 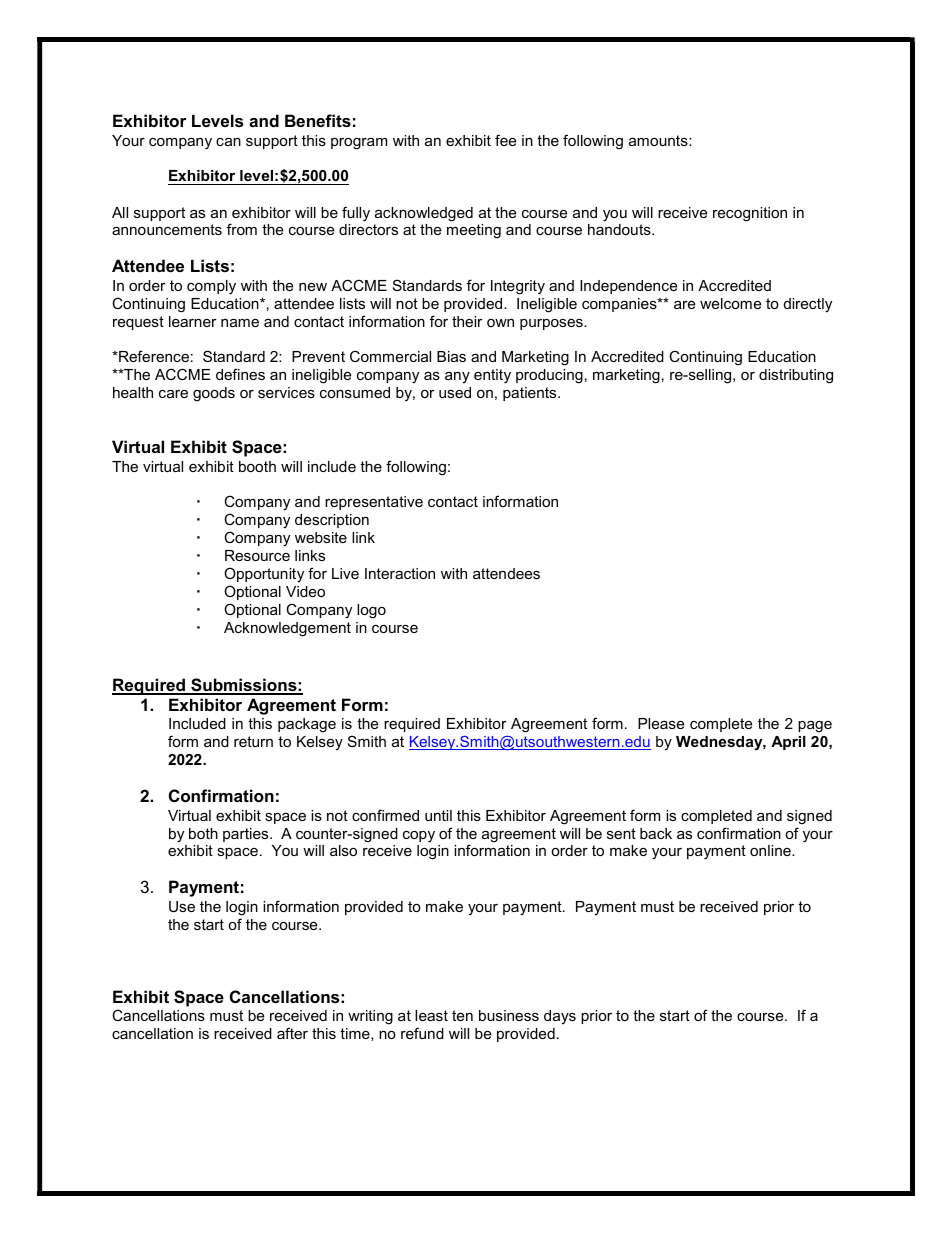 What do you see at coordinates (505, 140) in the image?
I see `fee` at bounding box center [505, 140].
